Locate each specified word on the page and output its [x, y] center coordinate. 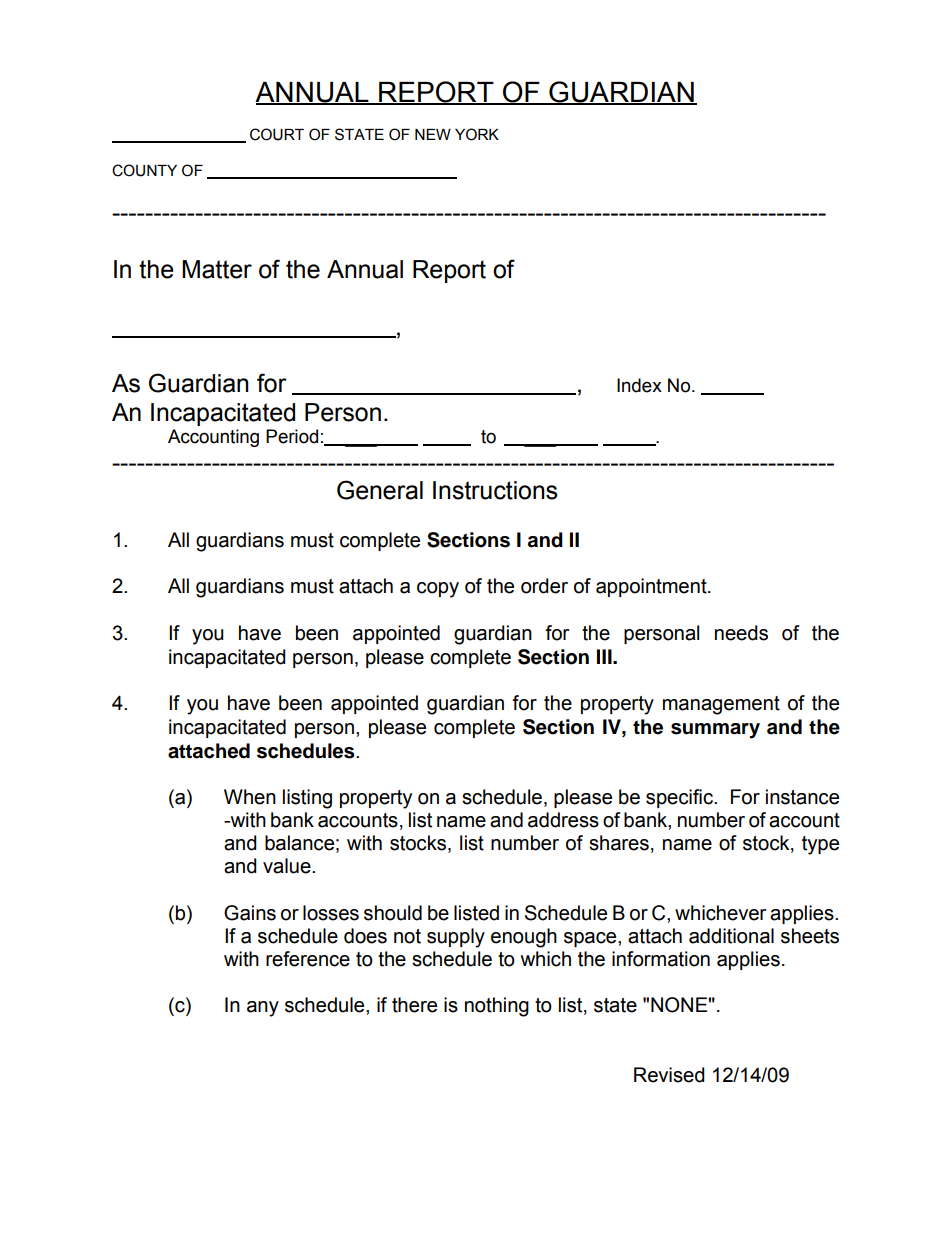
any [263, 1009]
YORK [477, 134]
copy [438, 590]
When [250, 797]
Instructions [495, 490]
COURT [277, 134]
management [721, 705]
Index [639, 385]
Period [292, 436]
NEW [433, 134]
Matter [217, 269]
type [820, 845]
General [380, 490]
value [288, 866]
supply [456, 938]
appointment [652, 587]
